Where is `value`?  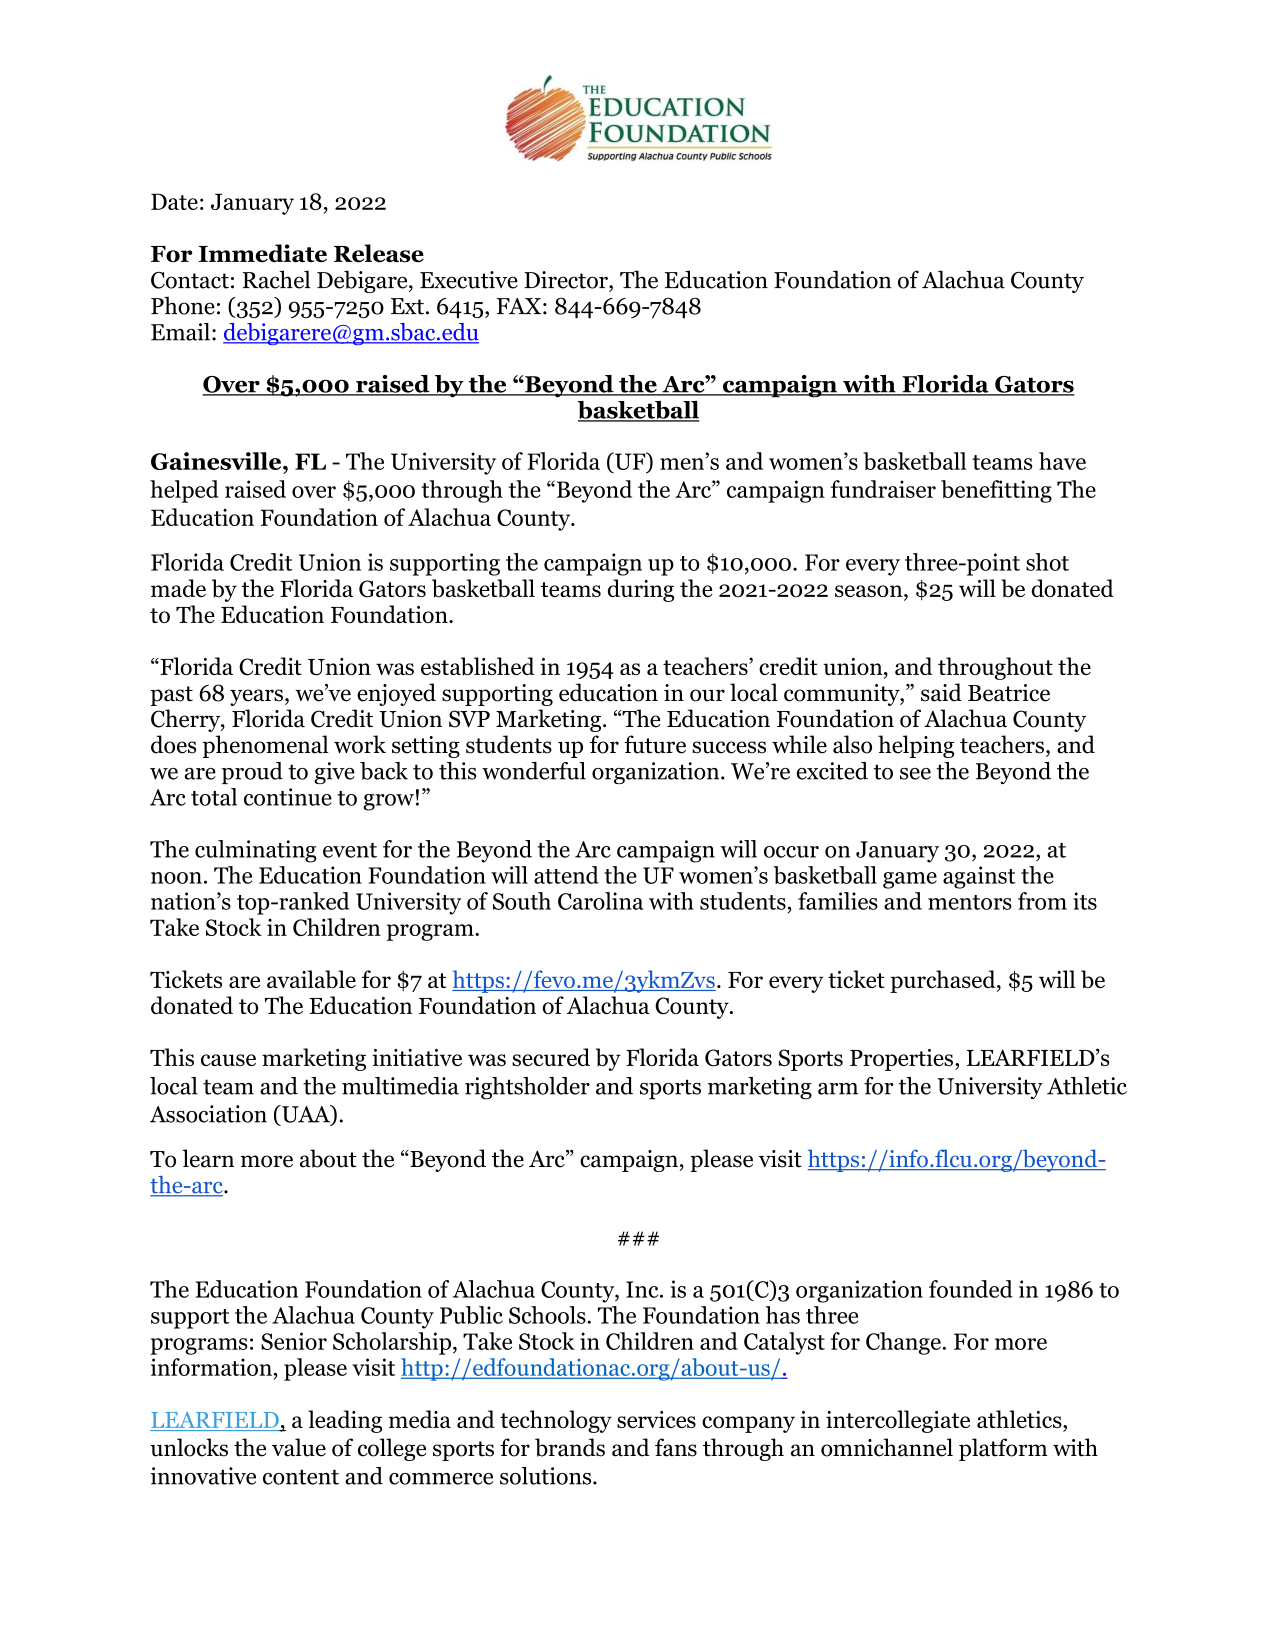
value is located at coordinates (299, 1447).
